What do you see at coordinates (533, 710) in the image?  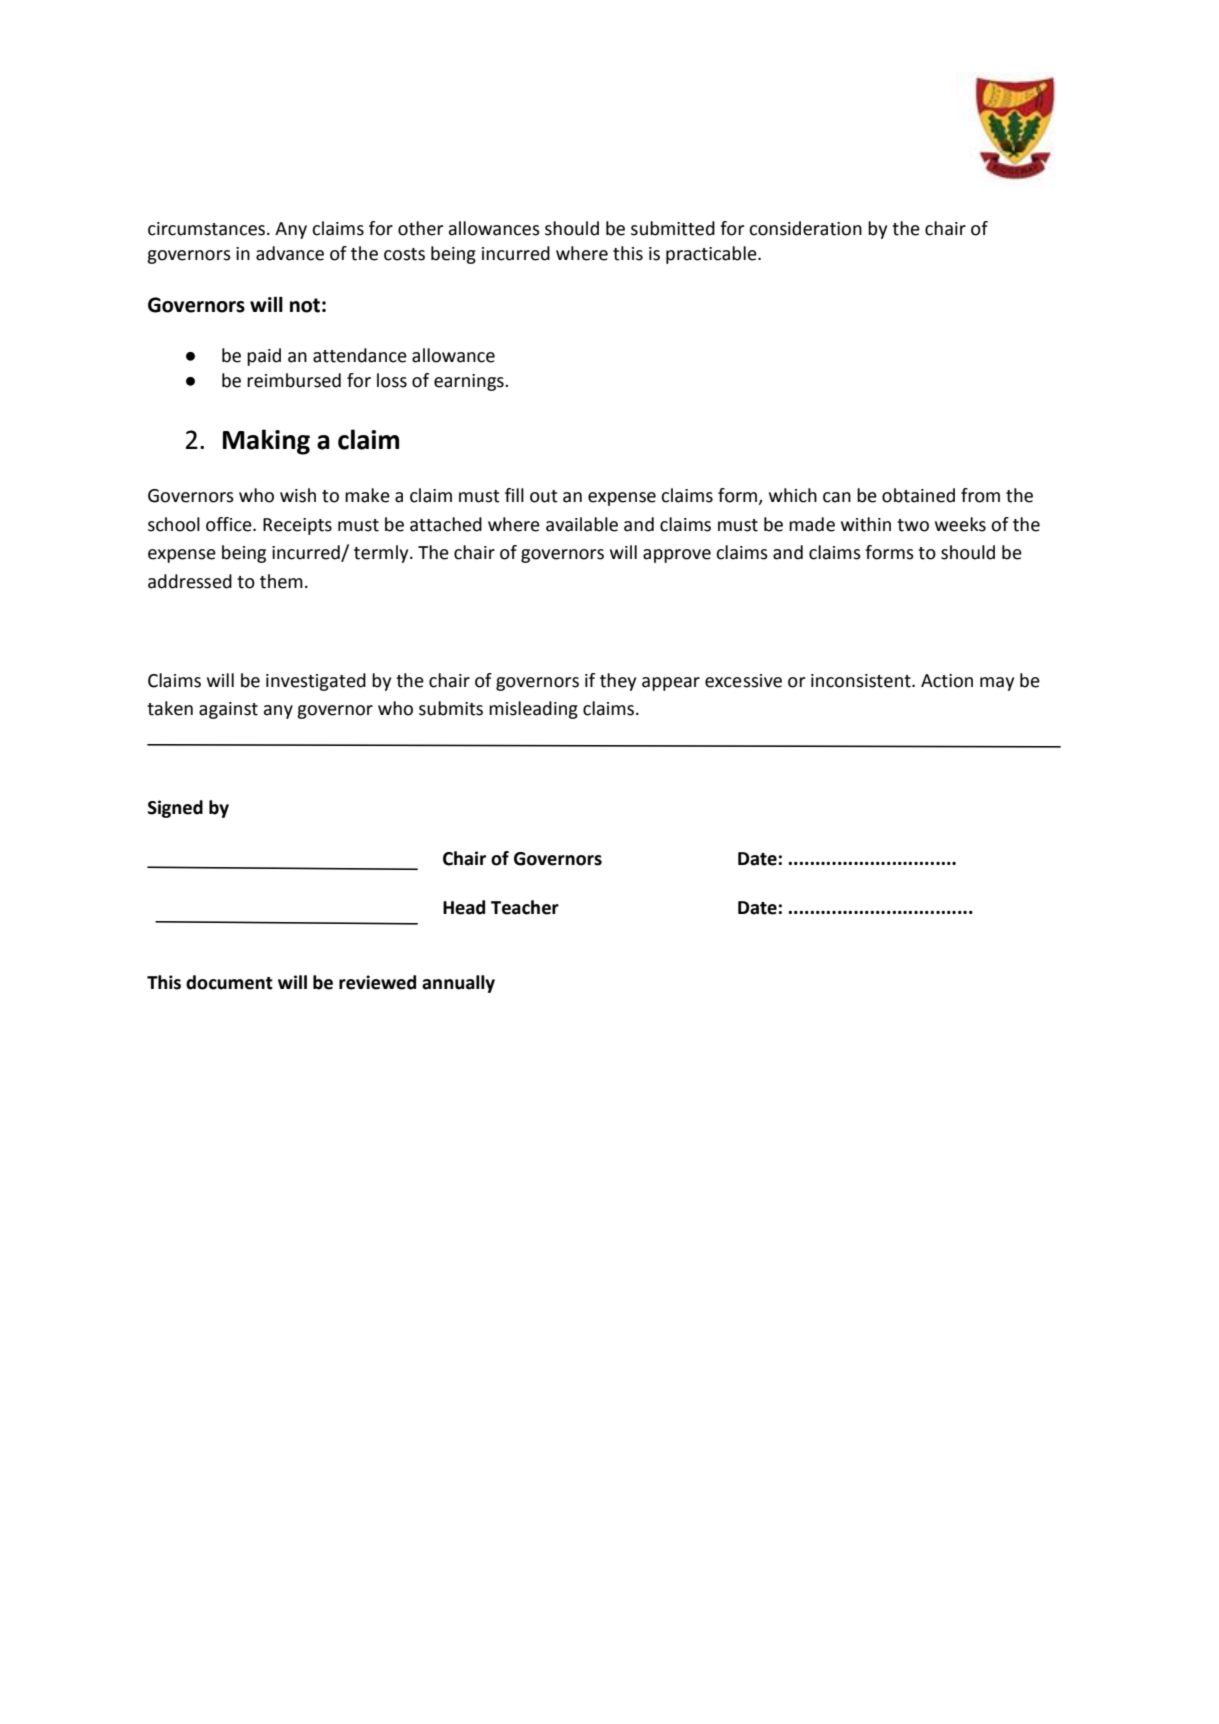 I see `misleading` at bounding box center [533, 710].
